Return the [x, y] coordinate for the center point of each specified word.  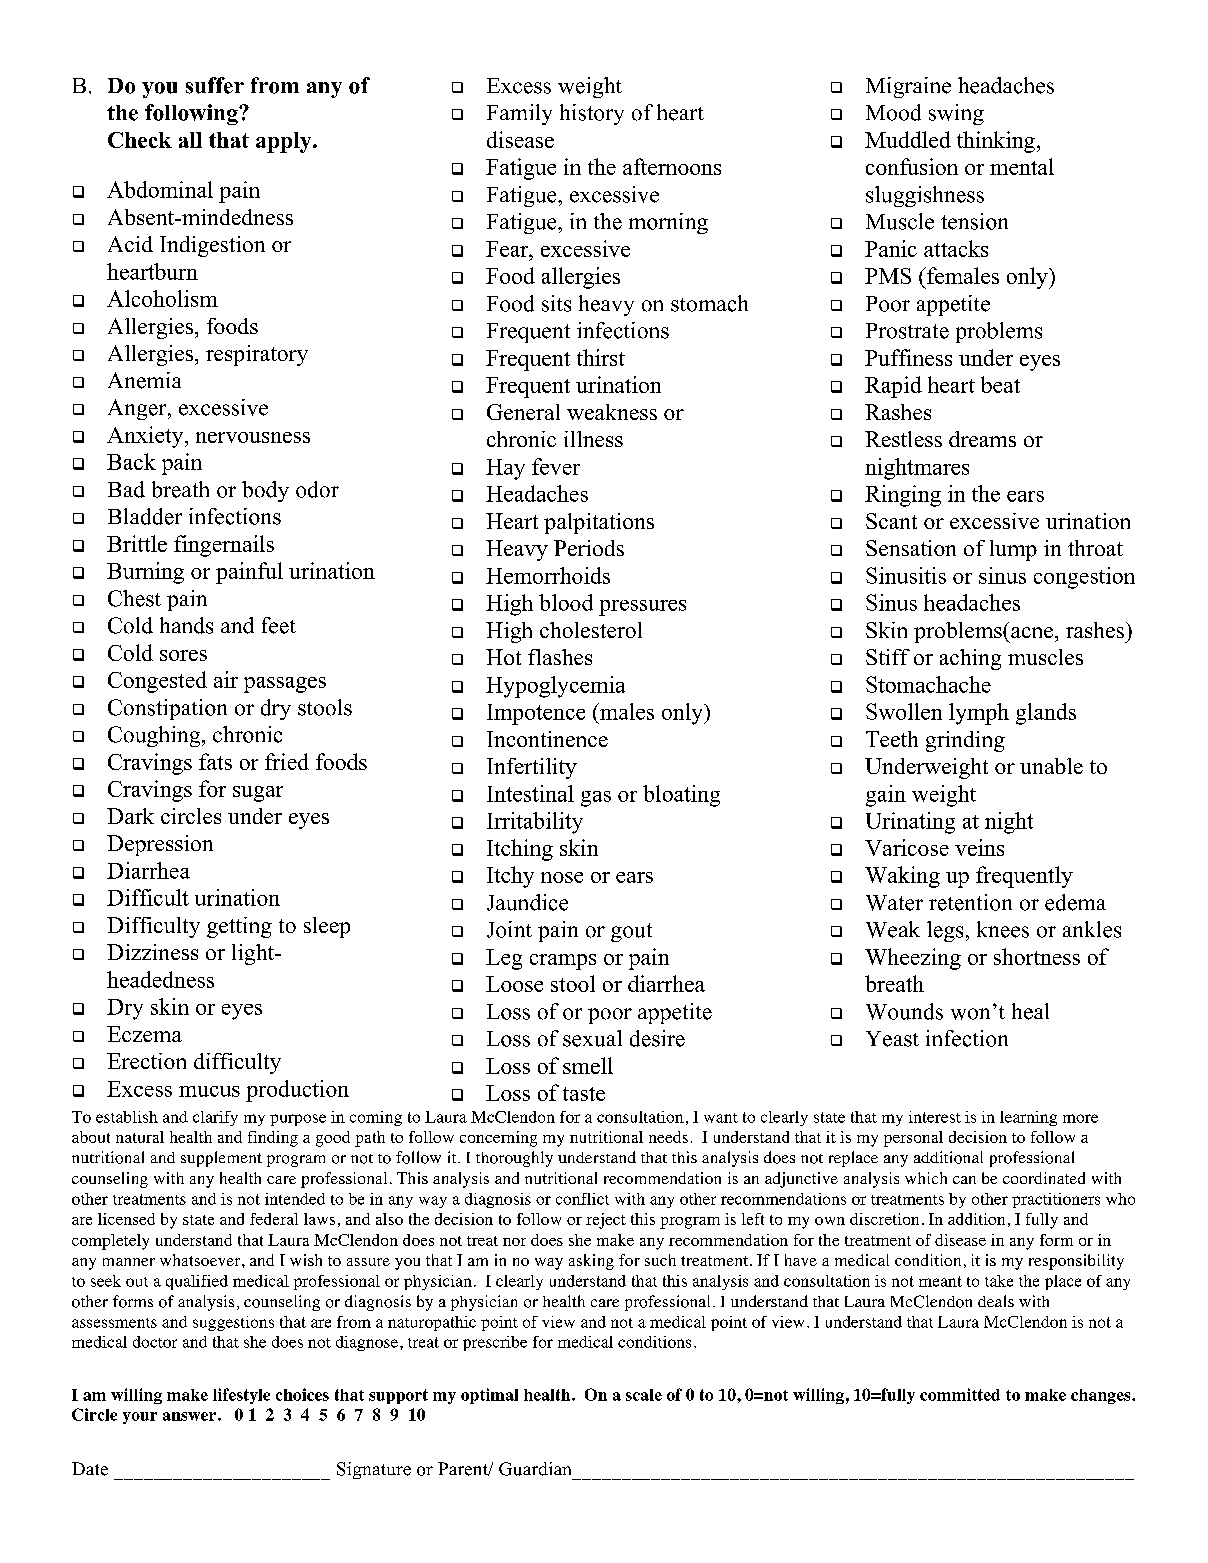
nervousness [253, 437]
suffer [215, 85]
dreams [982, 439]
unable [1051, 766]
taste [584, 1094]
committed [960, 1394]
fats [215, 761]
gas [596, 799]
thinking [996, 142]
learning [1028, 1118]
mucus [209, 1091]
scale [644, 1395]
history [592, 114]
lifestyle [241, 1396]
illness [593, 439]
